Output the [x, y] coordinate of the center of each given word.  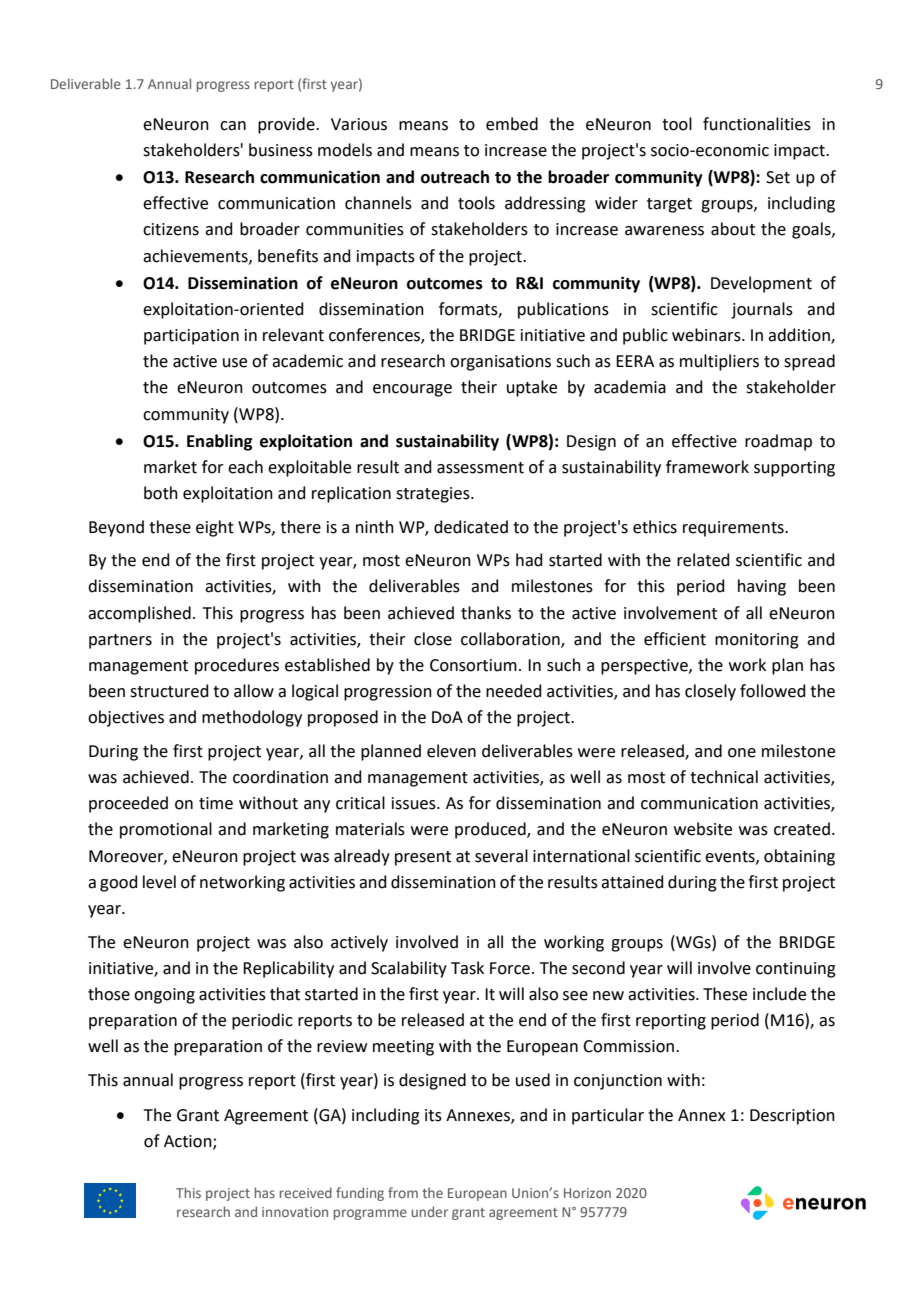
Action [189, 1142]
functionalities [757, 124]
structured [169, 691]
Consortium [473, 665]
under [429, 1211]
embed [512, 124]
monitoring [757, 641]
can [233, 126]
